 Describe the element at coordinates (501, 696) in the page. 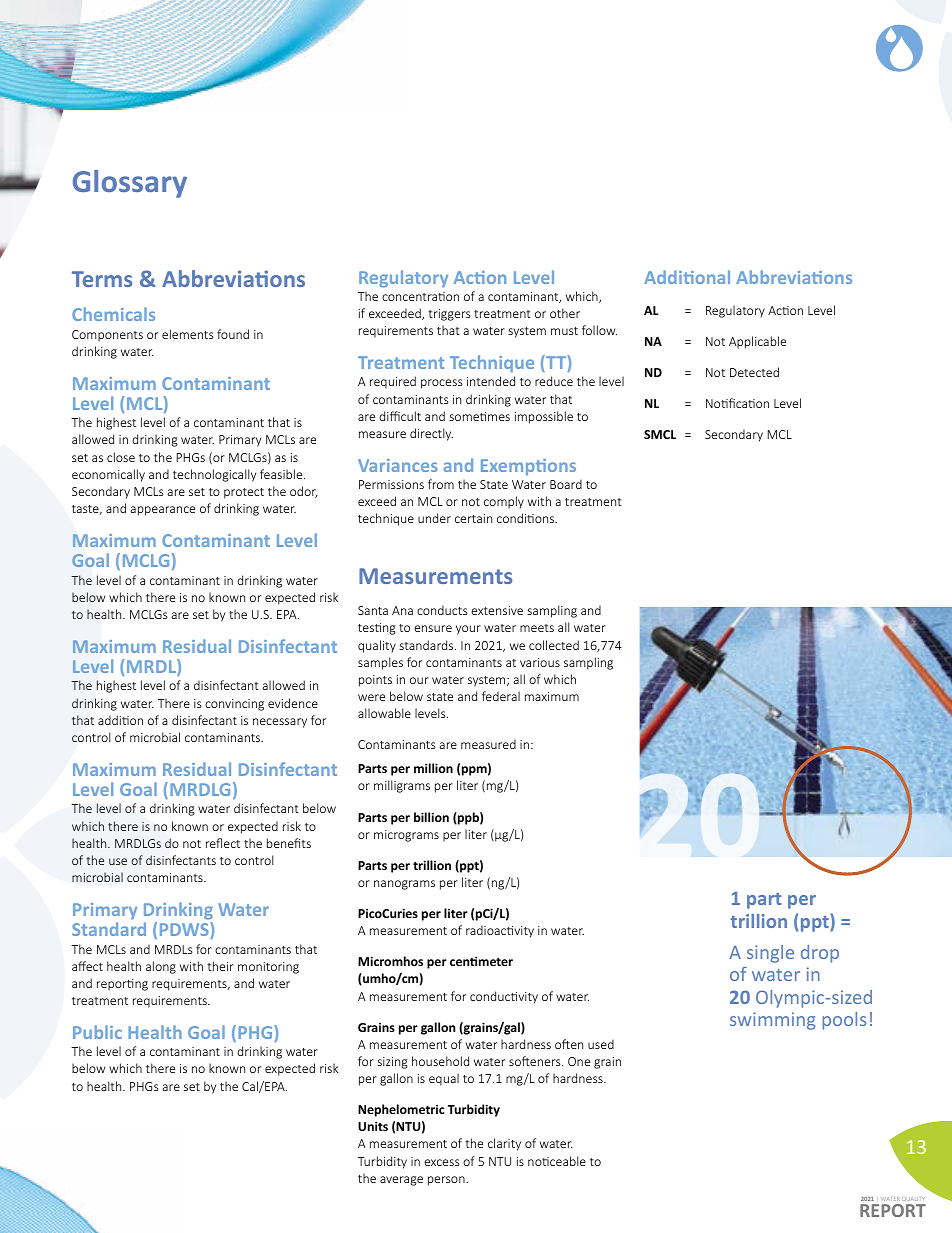

I see `federal` at that location.
